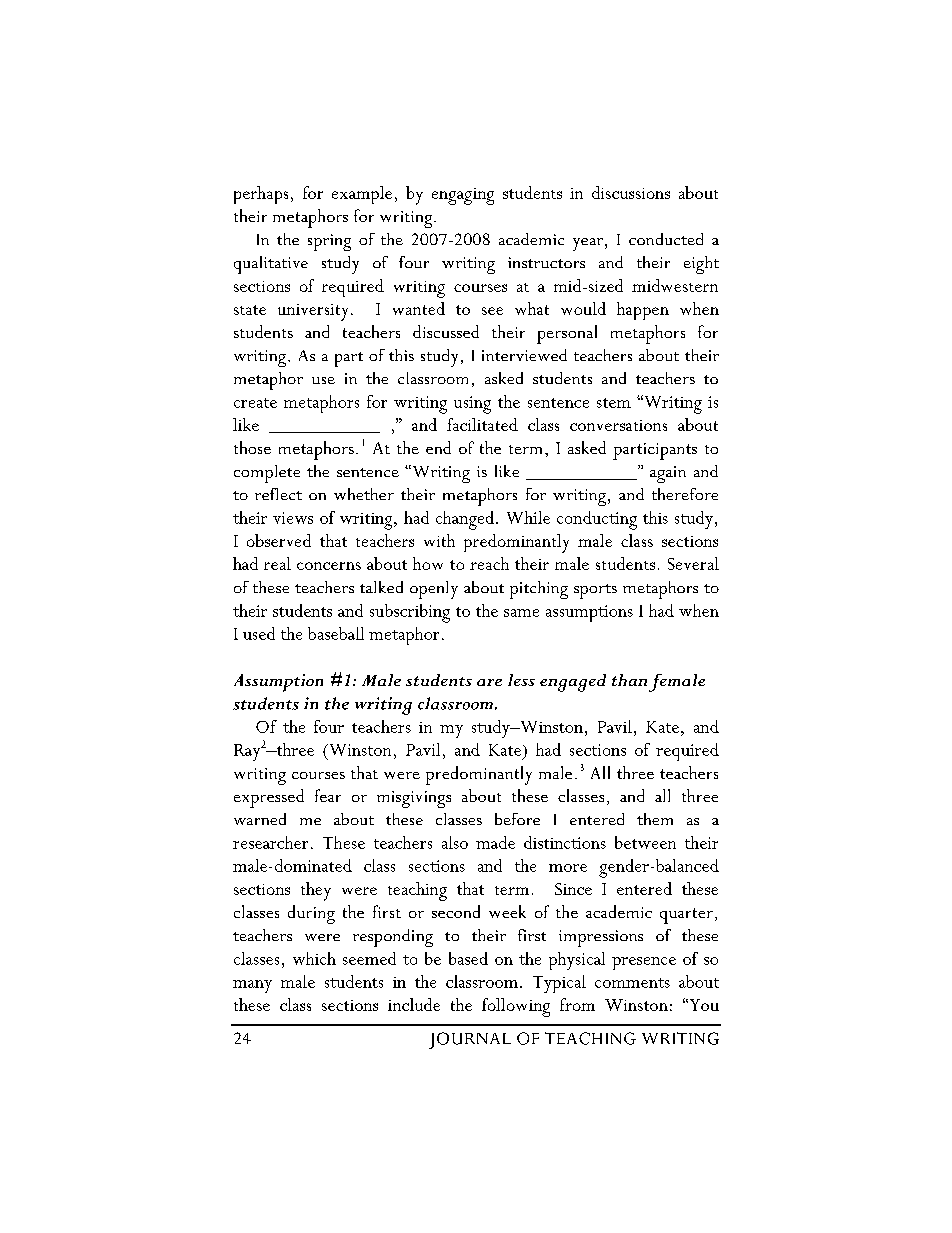 The image size is (952, 1233). I want to click on conducting, so click(597, 520).
